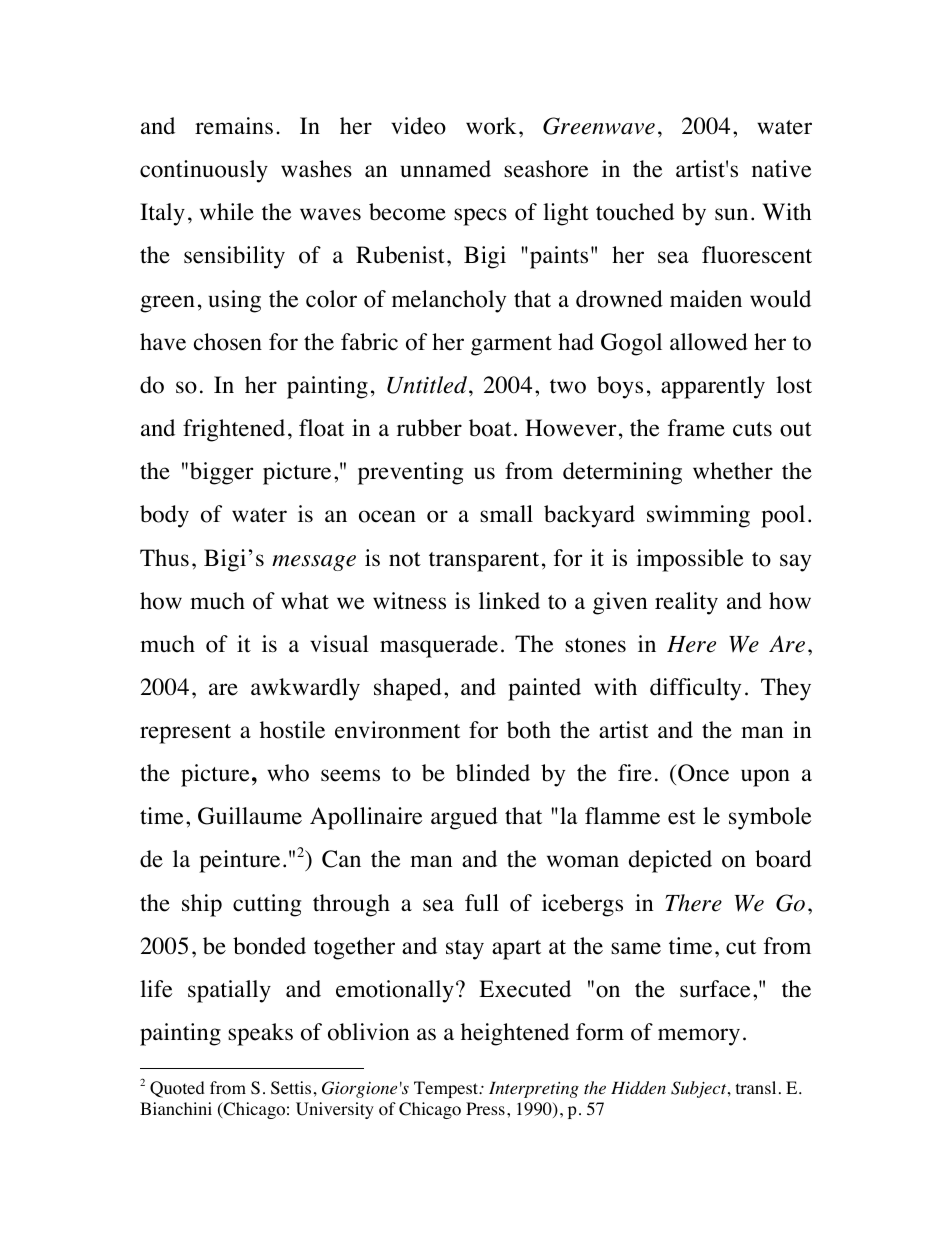 This screenshot has height=1233, width=952. What do you see at coordinates (447, 1089) in the screenshot?
I see `Tempest` at bounding box center [447, 1089].
